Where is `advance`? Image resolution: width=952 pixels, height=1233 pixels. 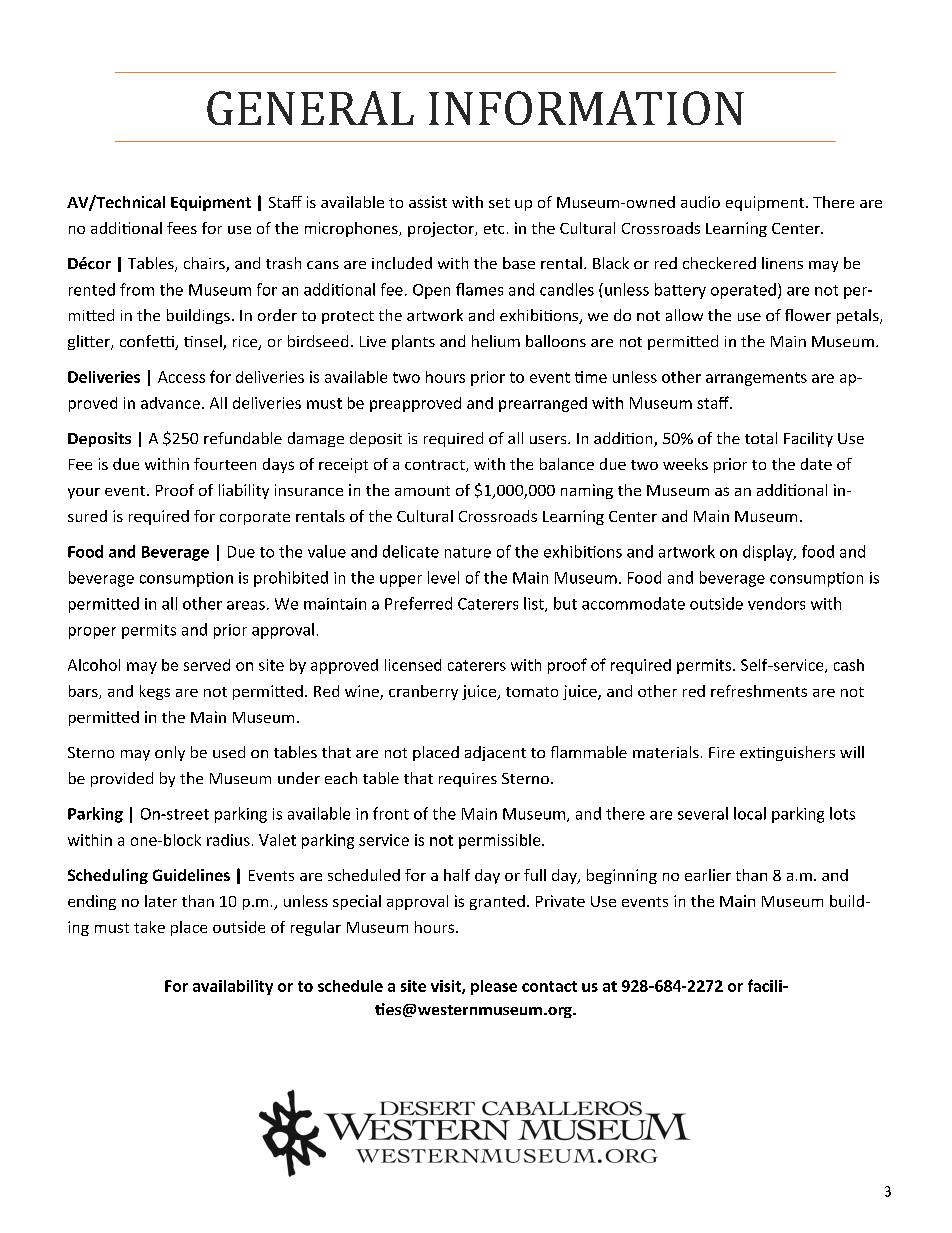 advance is located at coordinates (170, 403).
